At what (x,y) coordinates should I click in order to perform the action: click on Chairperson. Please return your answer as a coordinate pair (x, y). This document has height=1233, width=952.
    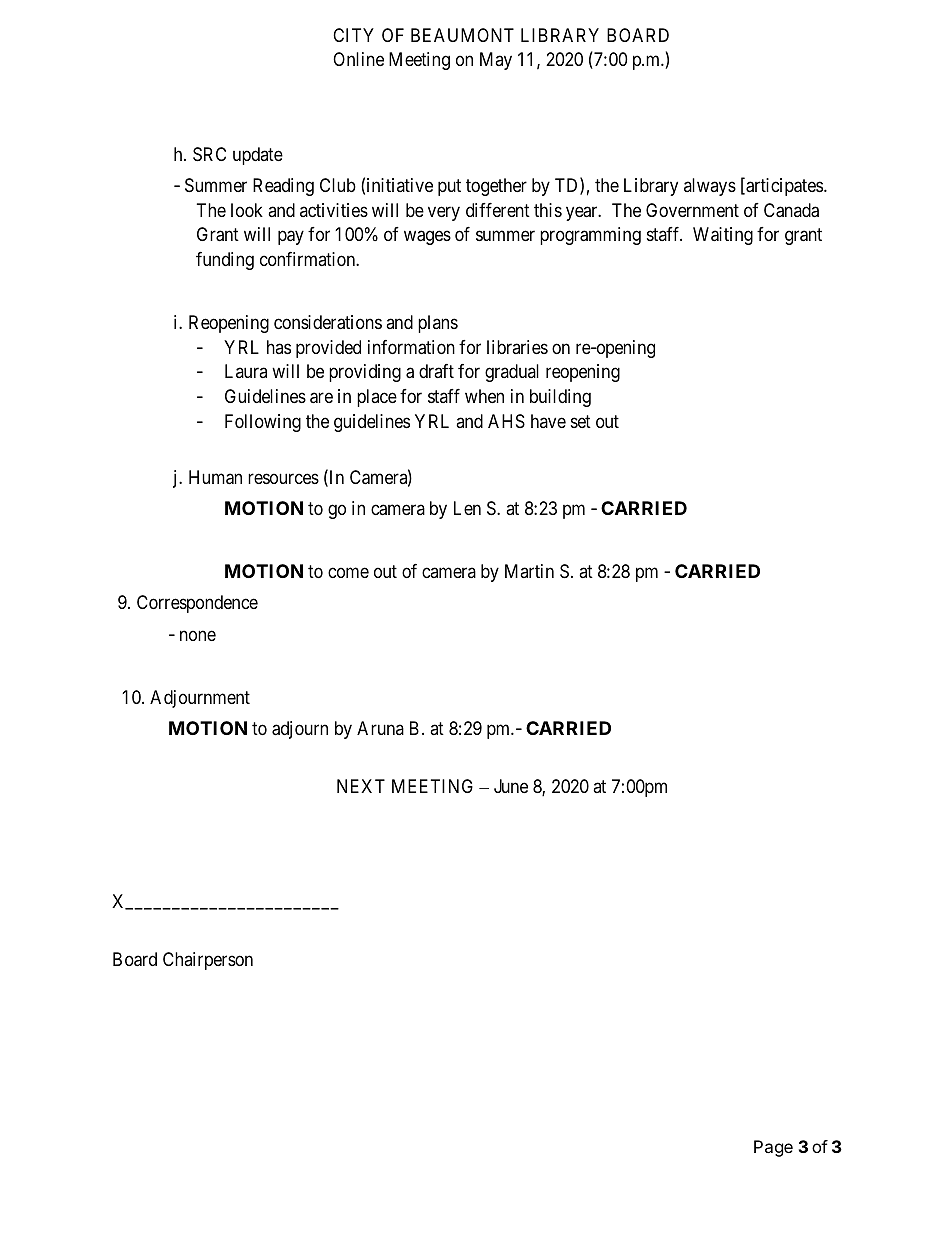
    Looking at the image, I should click on (208, 961).
